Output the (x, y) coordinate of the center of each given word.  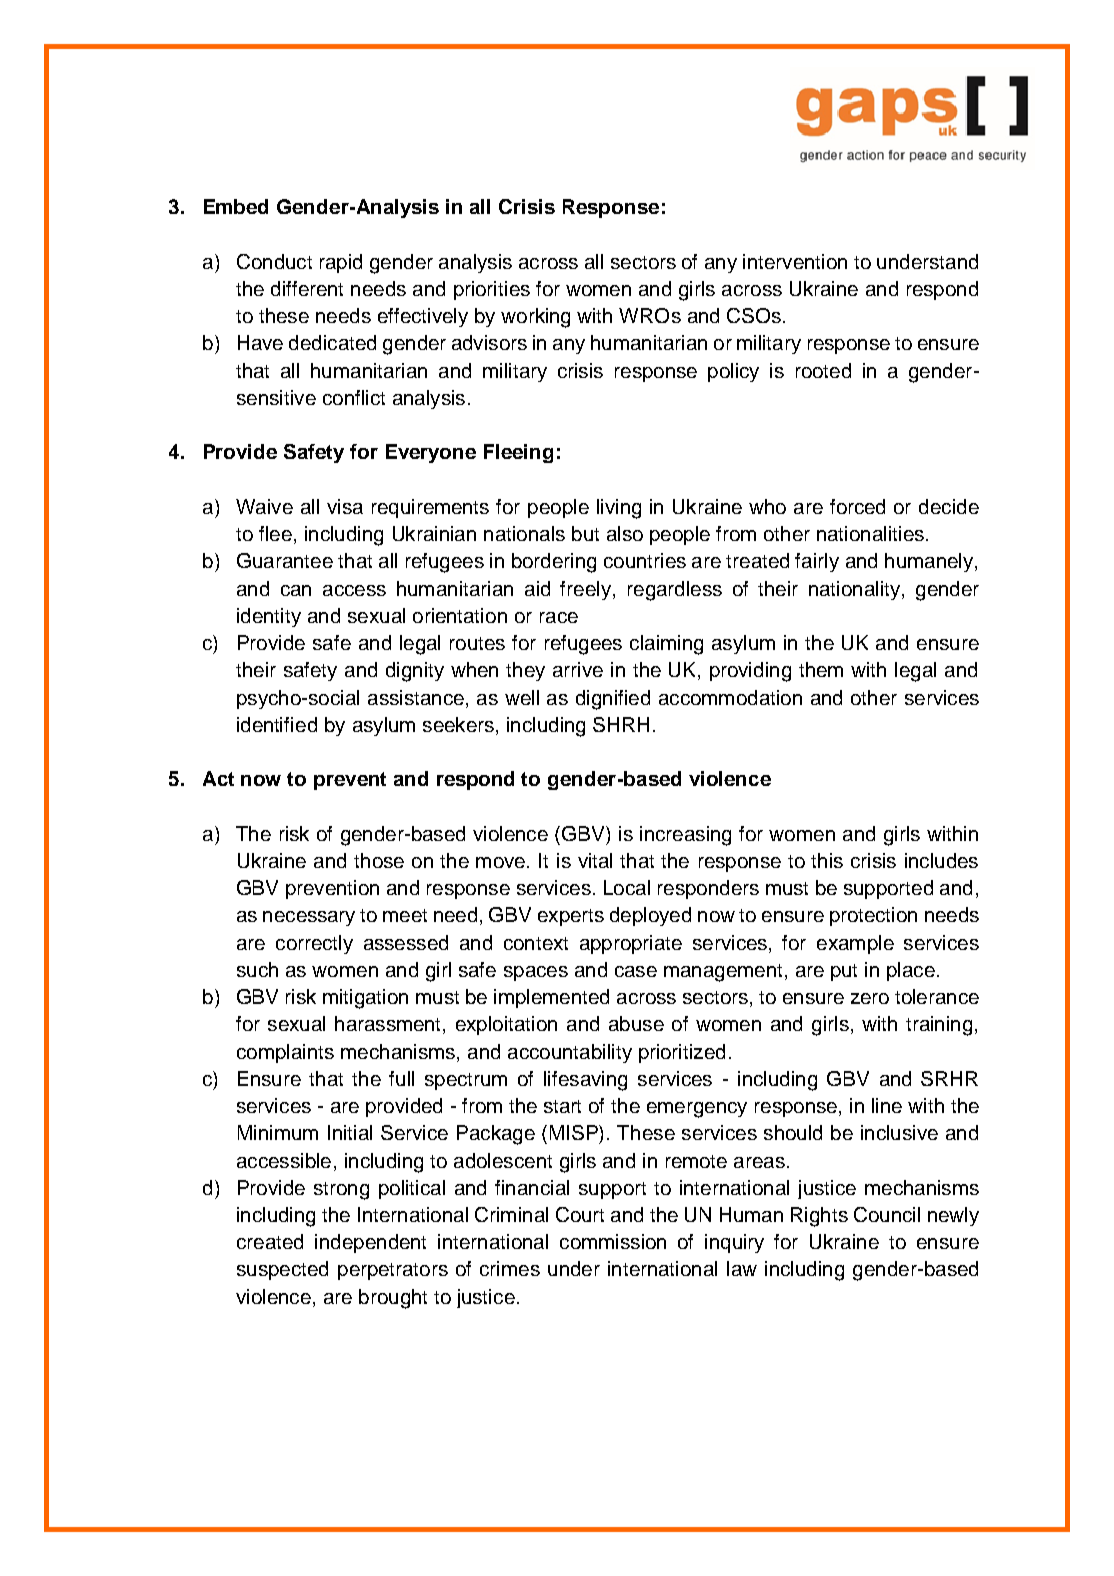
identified (277, 724)
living (619, 509)
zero (870, 998)
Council (887, 1214)
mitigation (365, 999)
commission (613, 1241)
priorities (492, 290)
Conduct (274, 261)
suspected (282, 1270)
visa (345, 506)
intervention (795, 261)
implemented (551, 998)
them (821, 669)
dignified (613, 700)
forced (857, 506)
